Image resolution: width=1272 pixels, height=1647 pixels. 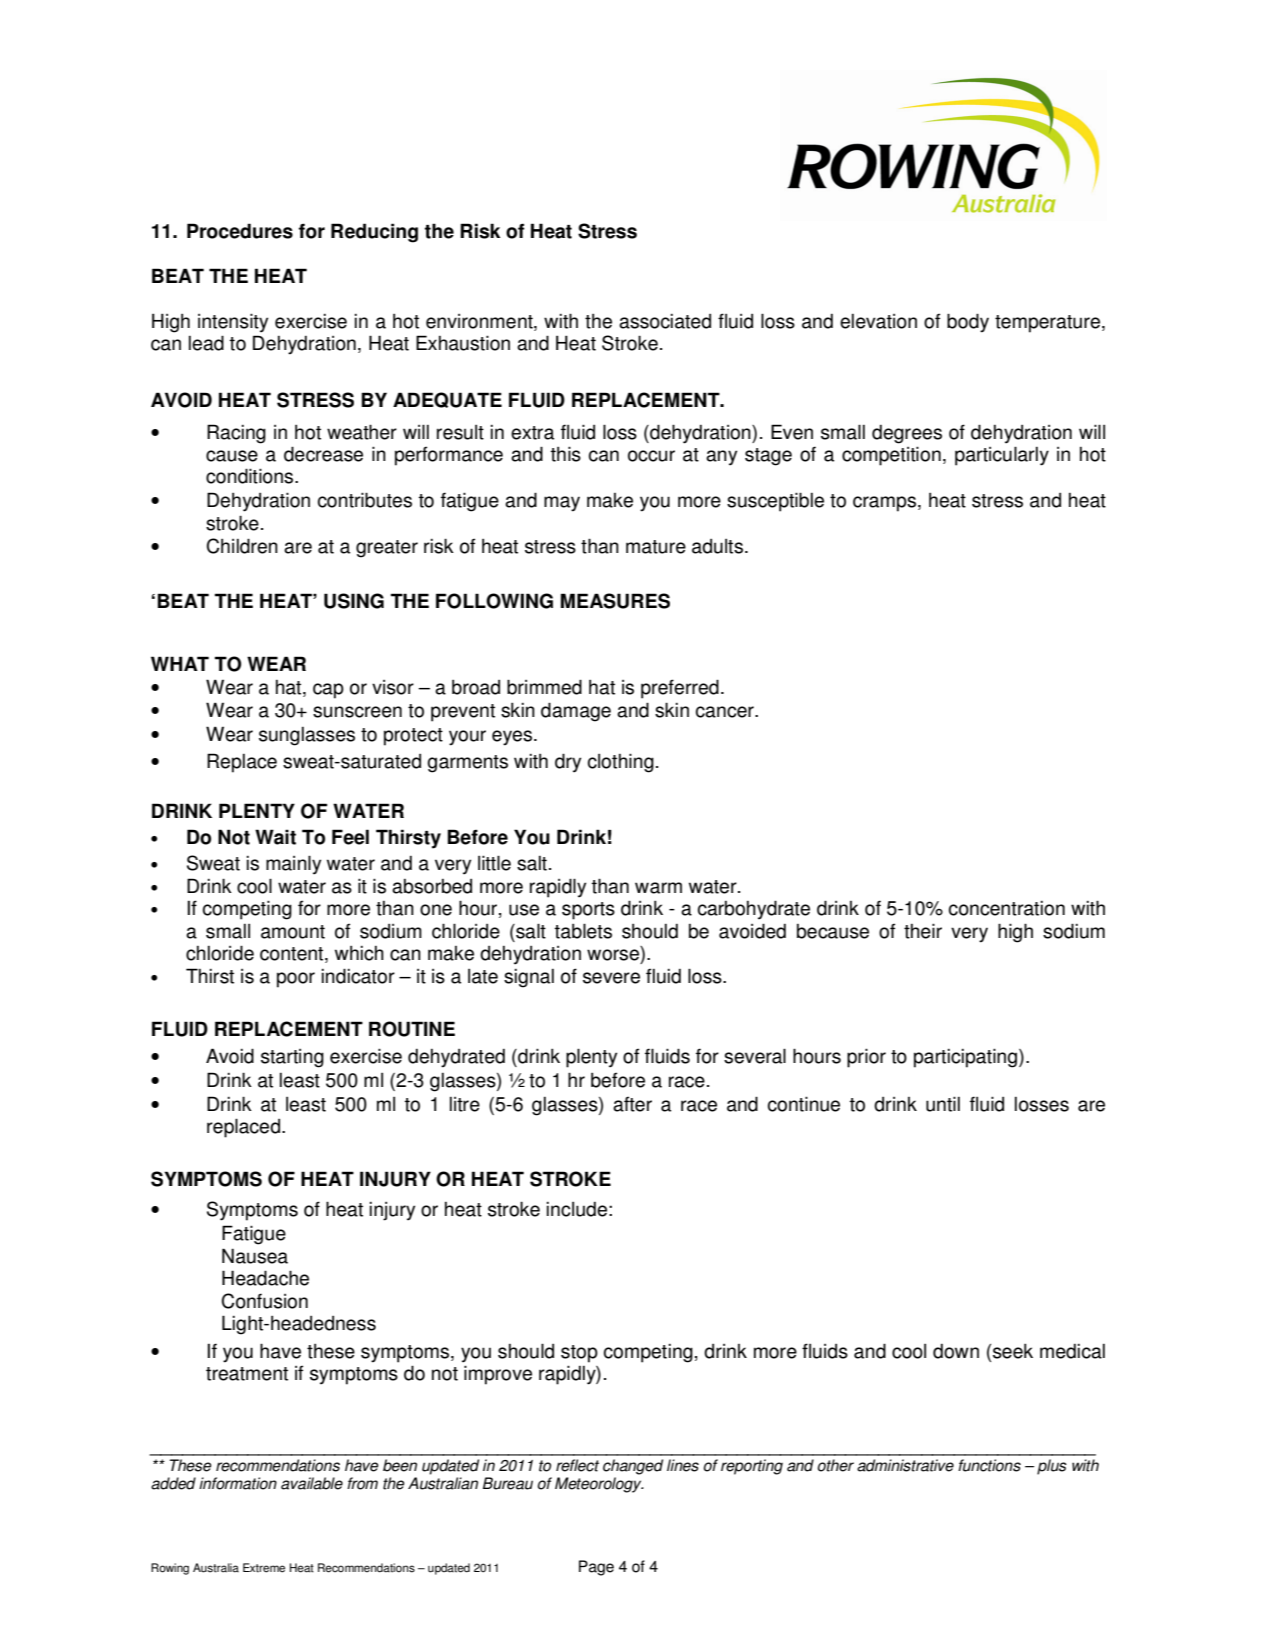 I want to click on Nausea, so click(x=255, y=1256).
